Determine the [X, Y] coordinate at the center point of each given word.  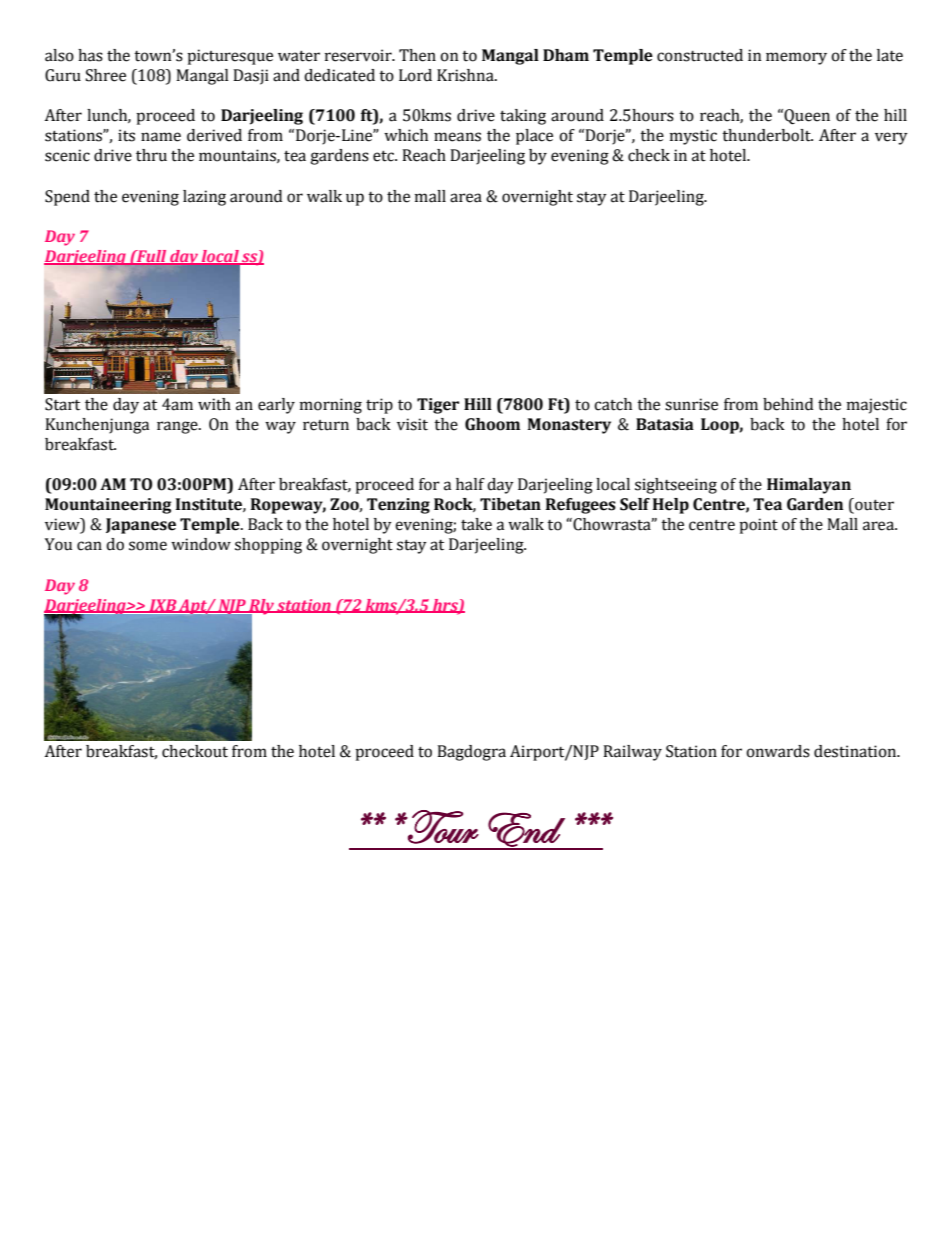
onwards [778, 751]
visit [412, 424]
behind [788, 404]
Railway [632, 753]
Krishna [466, 75]
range [178, 427]
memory [796, 58]
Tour [442, 827]
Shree [106, 75]
